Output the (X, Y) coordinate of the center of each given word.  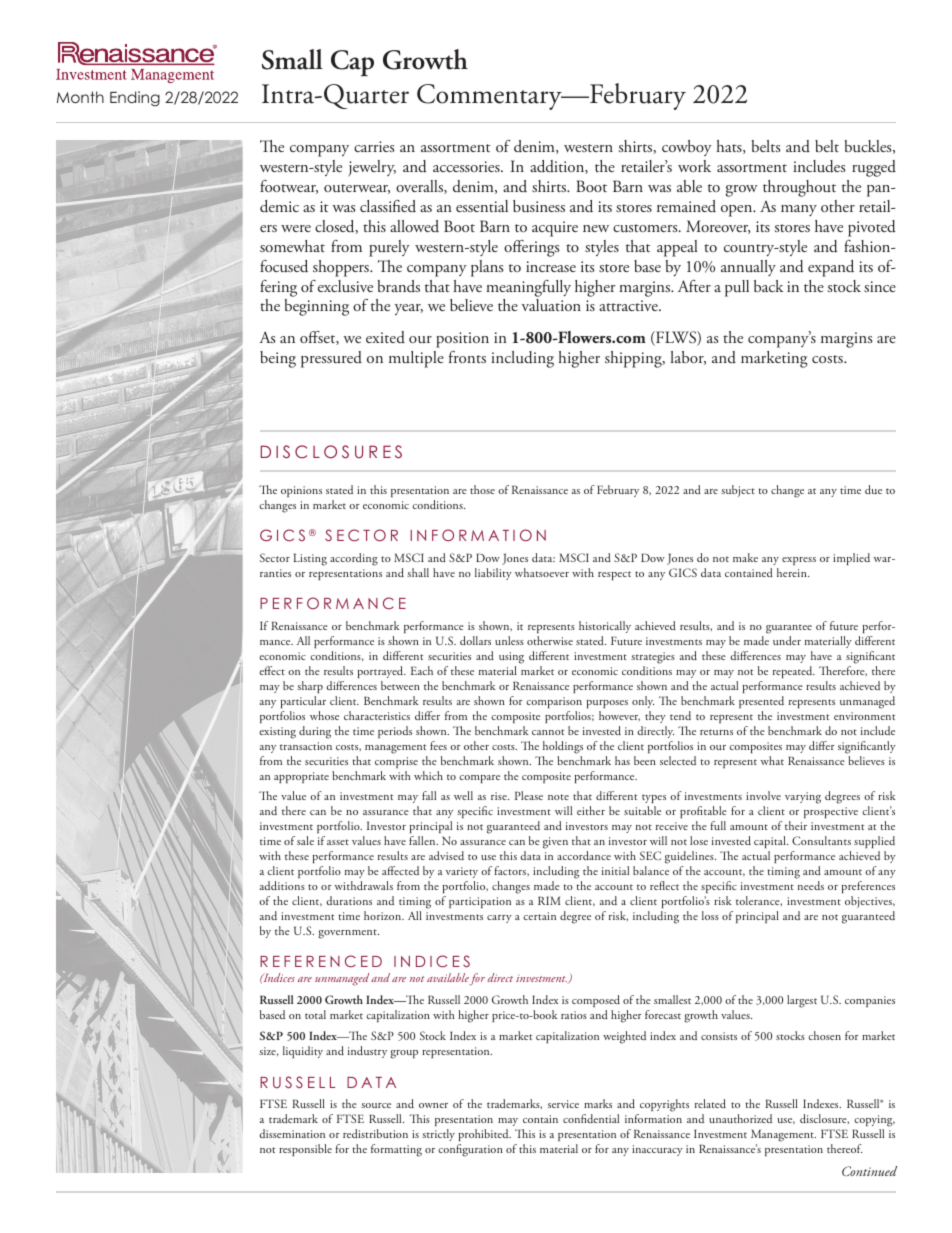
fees (438, 745)
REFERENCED (321, 961)
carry (499, 919)
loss (710, 915)
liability (493, 574)
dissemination (292, 1133)
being (278, 359)
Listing (310, 559)
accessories (467, 166)
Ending (135, 98)
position (462, 340)
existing (277, 733)
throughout (799, 188)
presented (761, 702)
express (799, 561)
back (768, 286)
